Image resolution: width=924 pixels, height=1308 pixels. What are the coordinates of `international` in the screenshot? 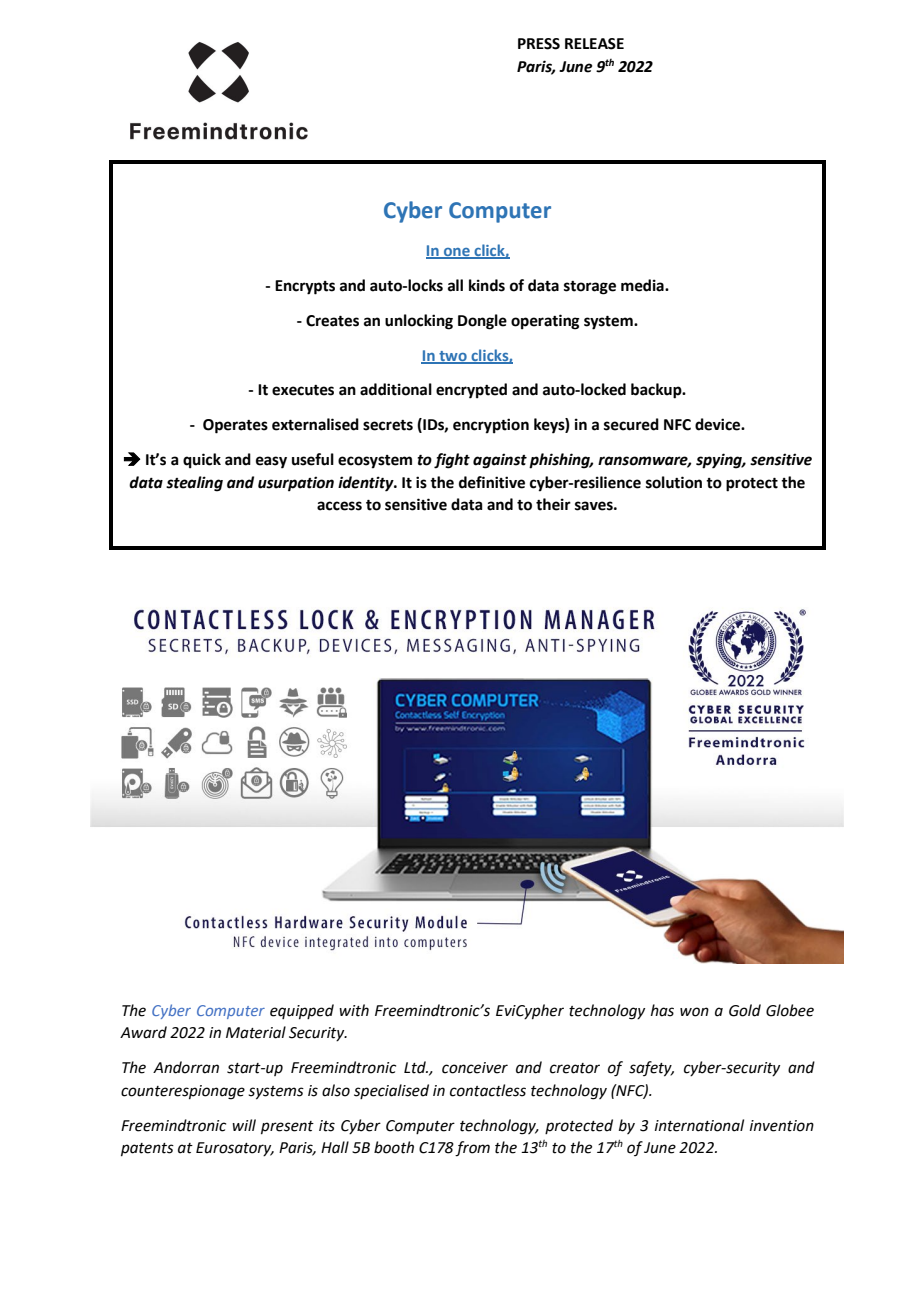 It's located at (699, 1125).
